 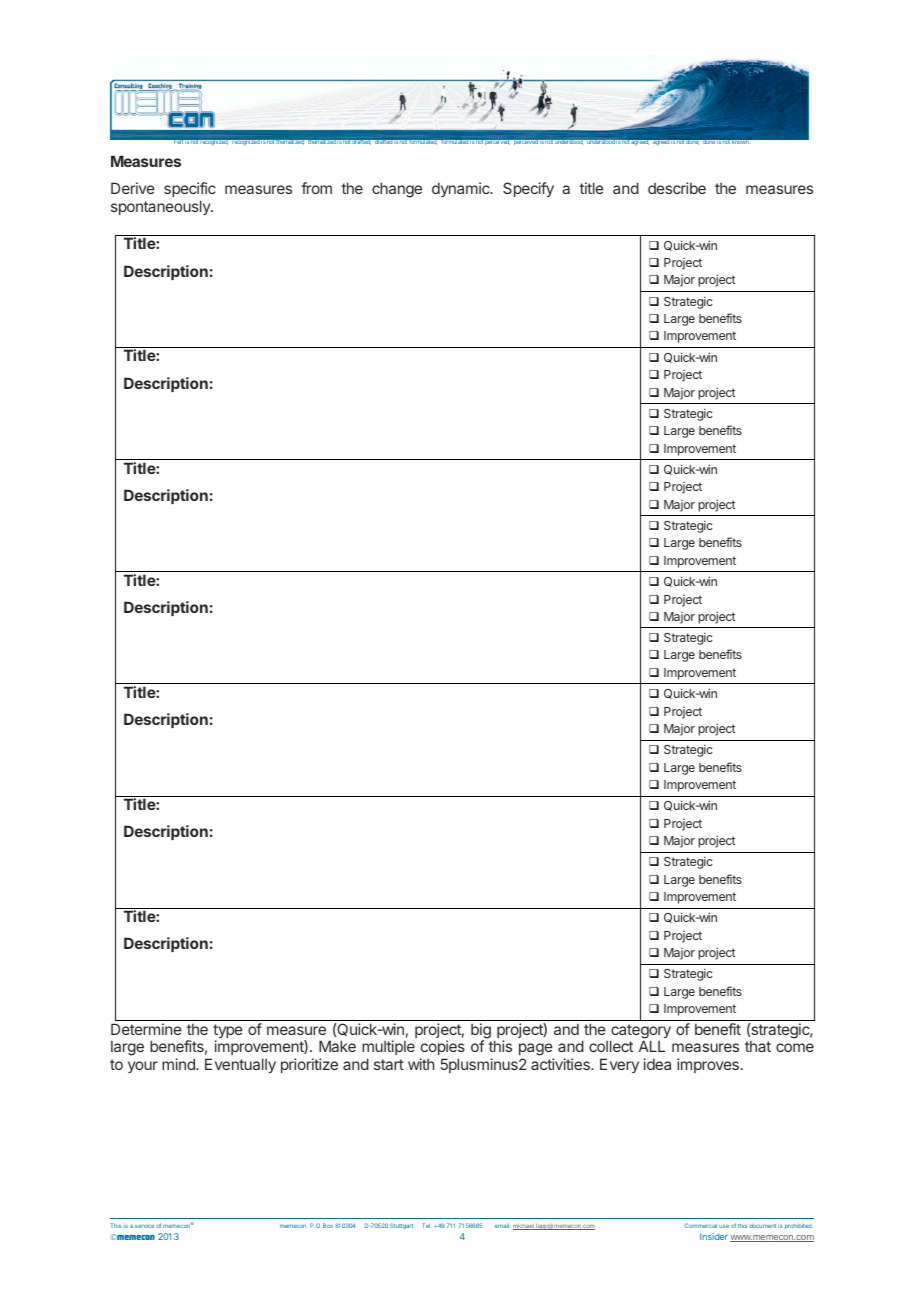 What do you see at coordinates (190, 189) in the page?
I see `specific` at bounding box center [190, 189].
